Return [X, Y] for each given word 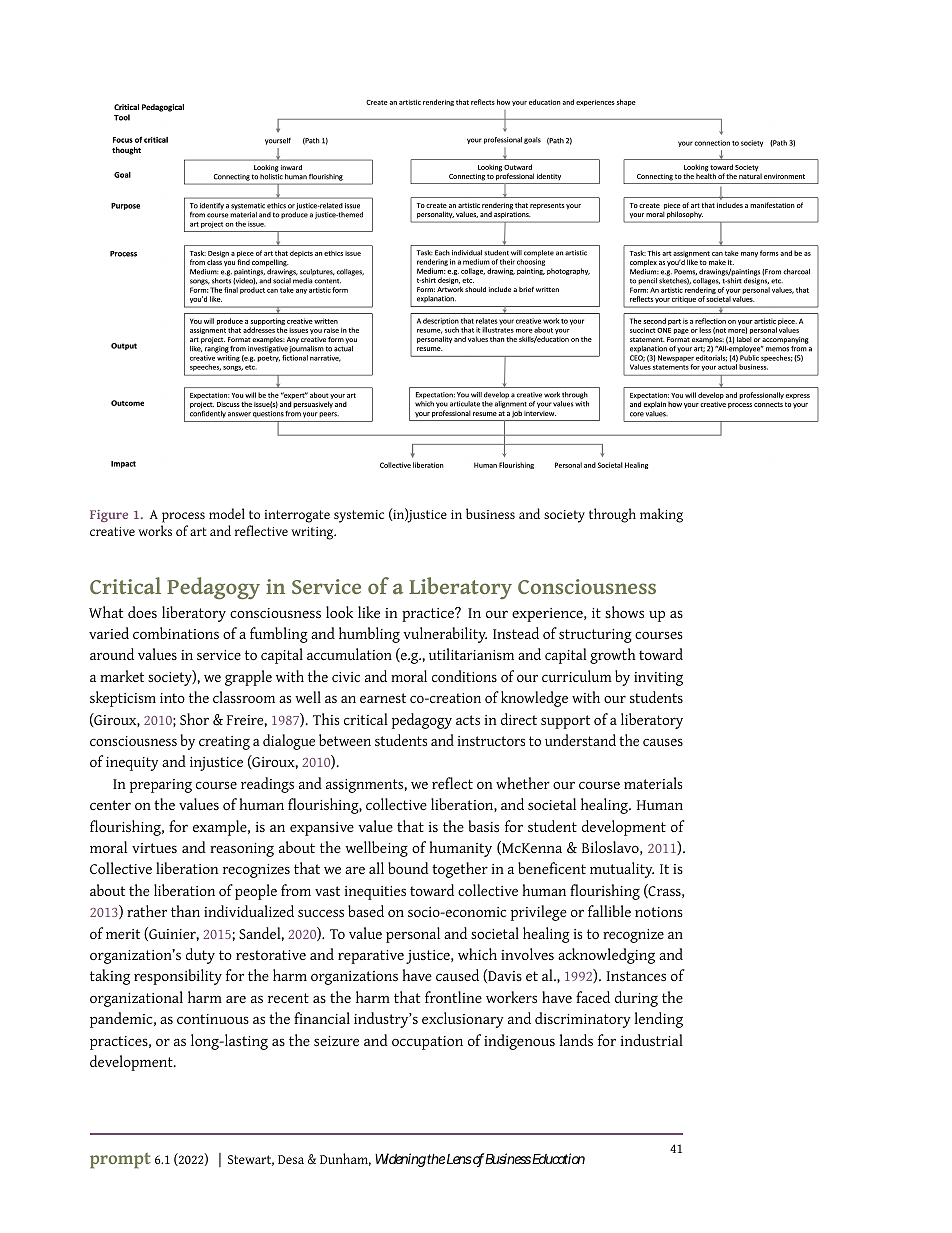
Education [558, 1158]
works [155, 530]
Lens [459, 1159]
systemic [359, 516]
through [612, 515]
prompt [120, 1160]
